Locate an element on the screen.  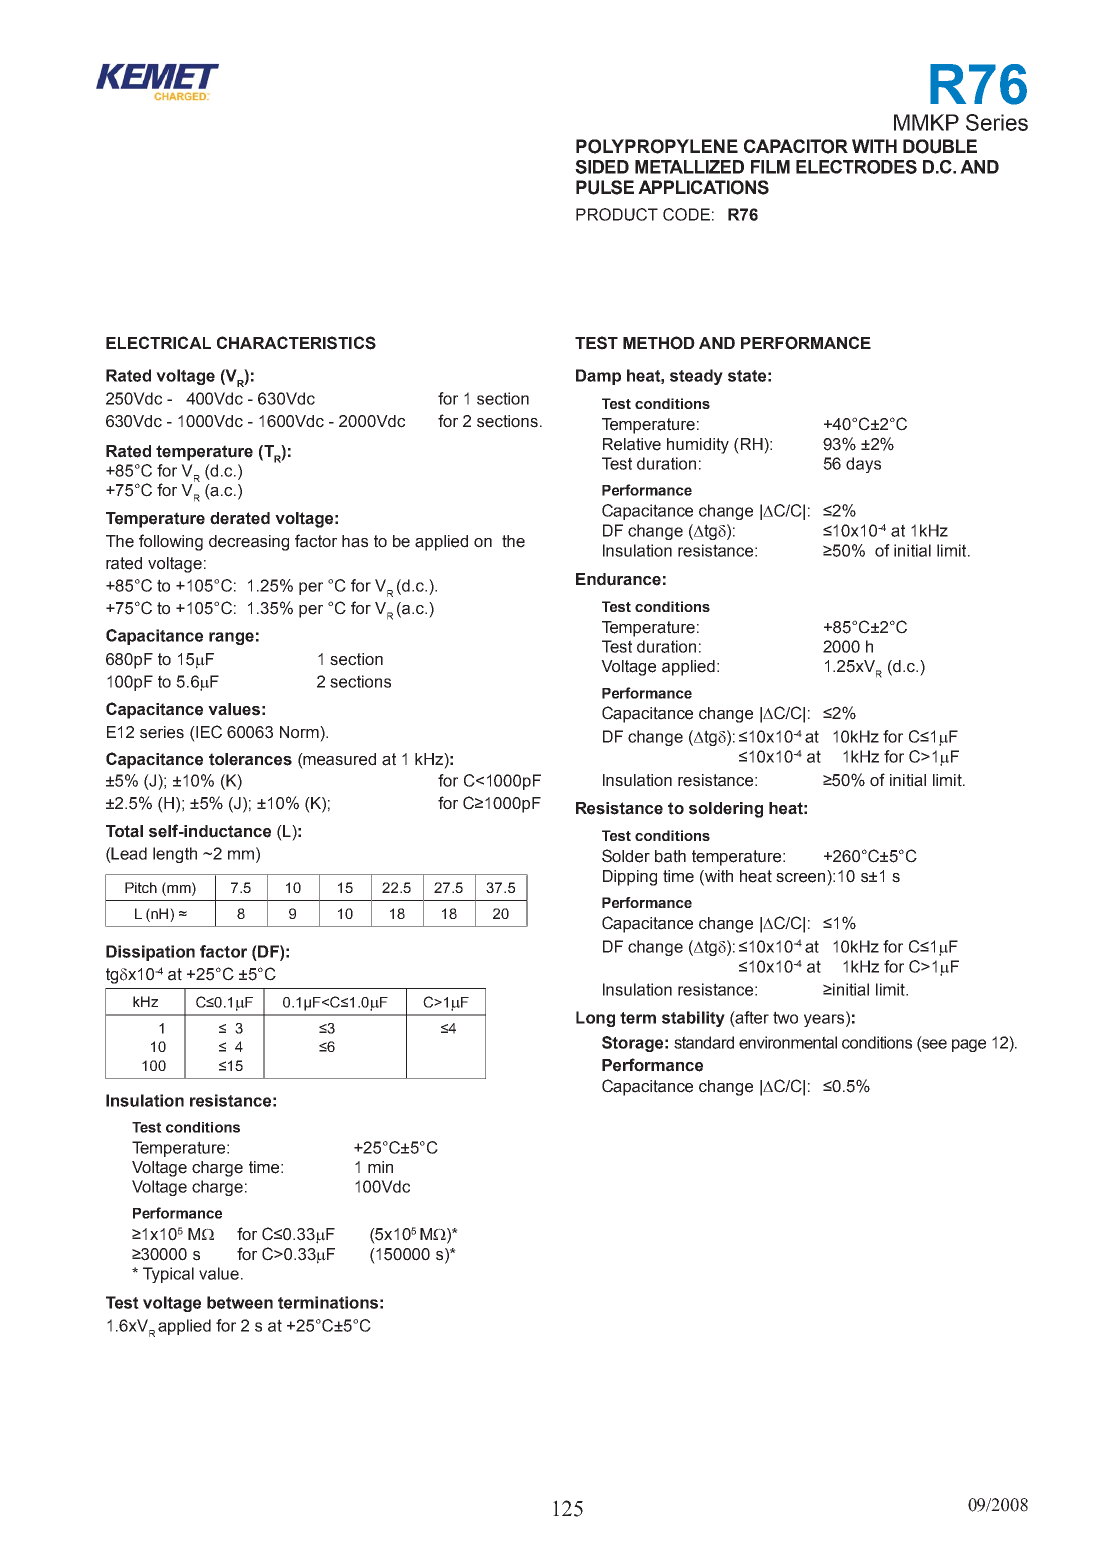
PULSE is located at coordinates (605, 187).
